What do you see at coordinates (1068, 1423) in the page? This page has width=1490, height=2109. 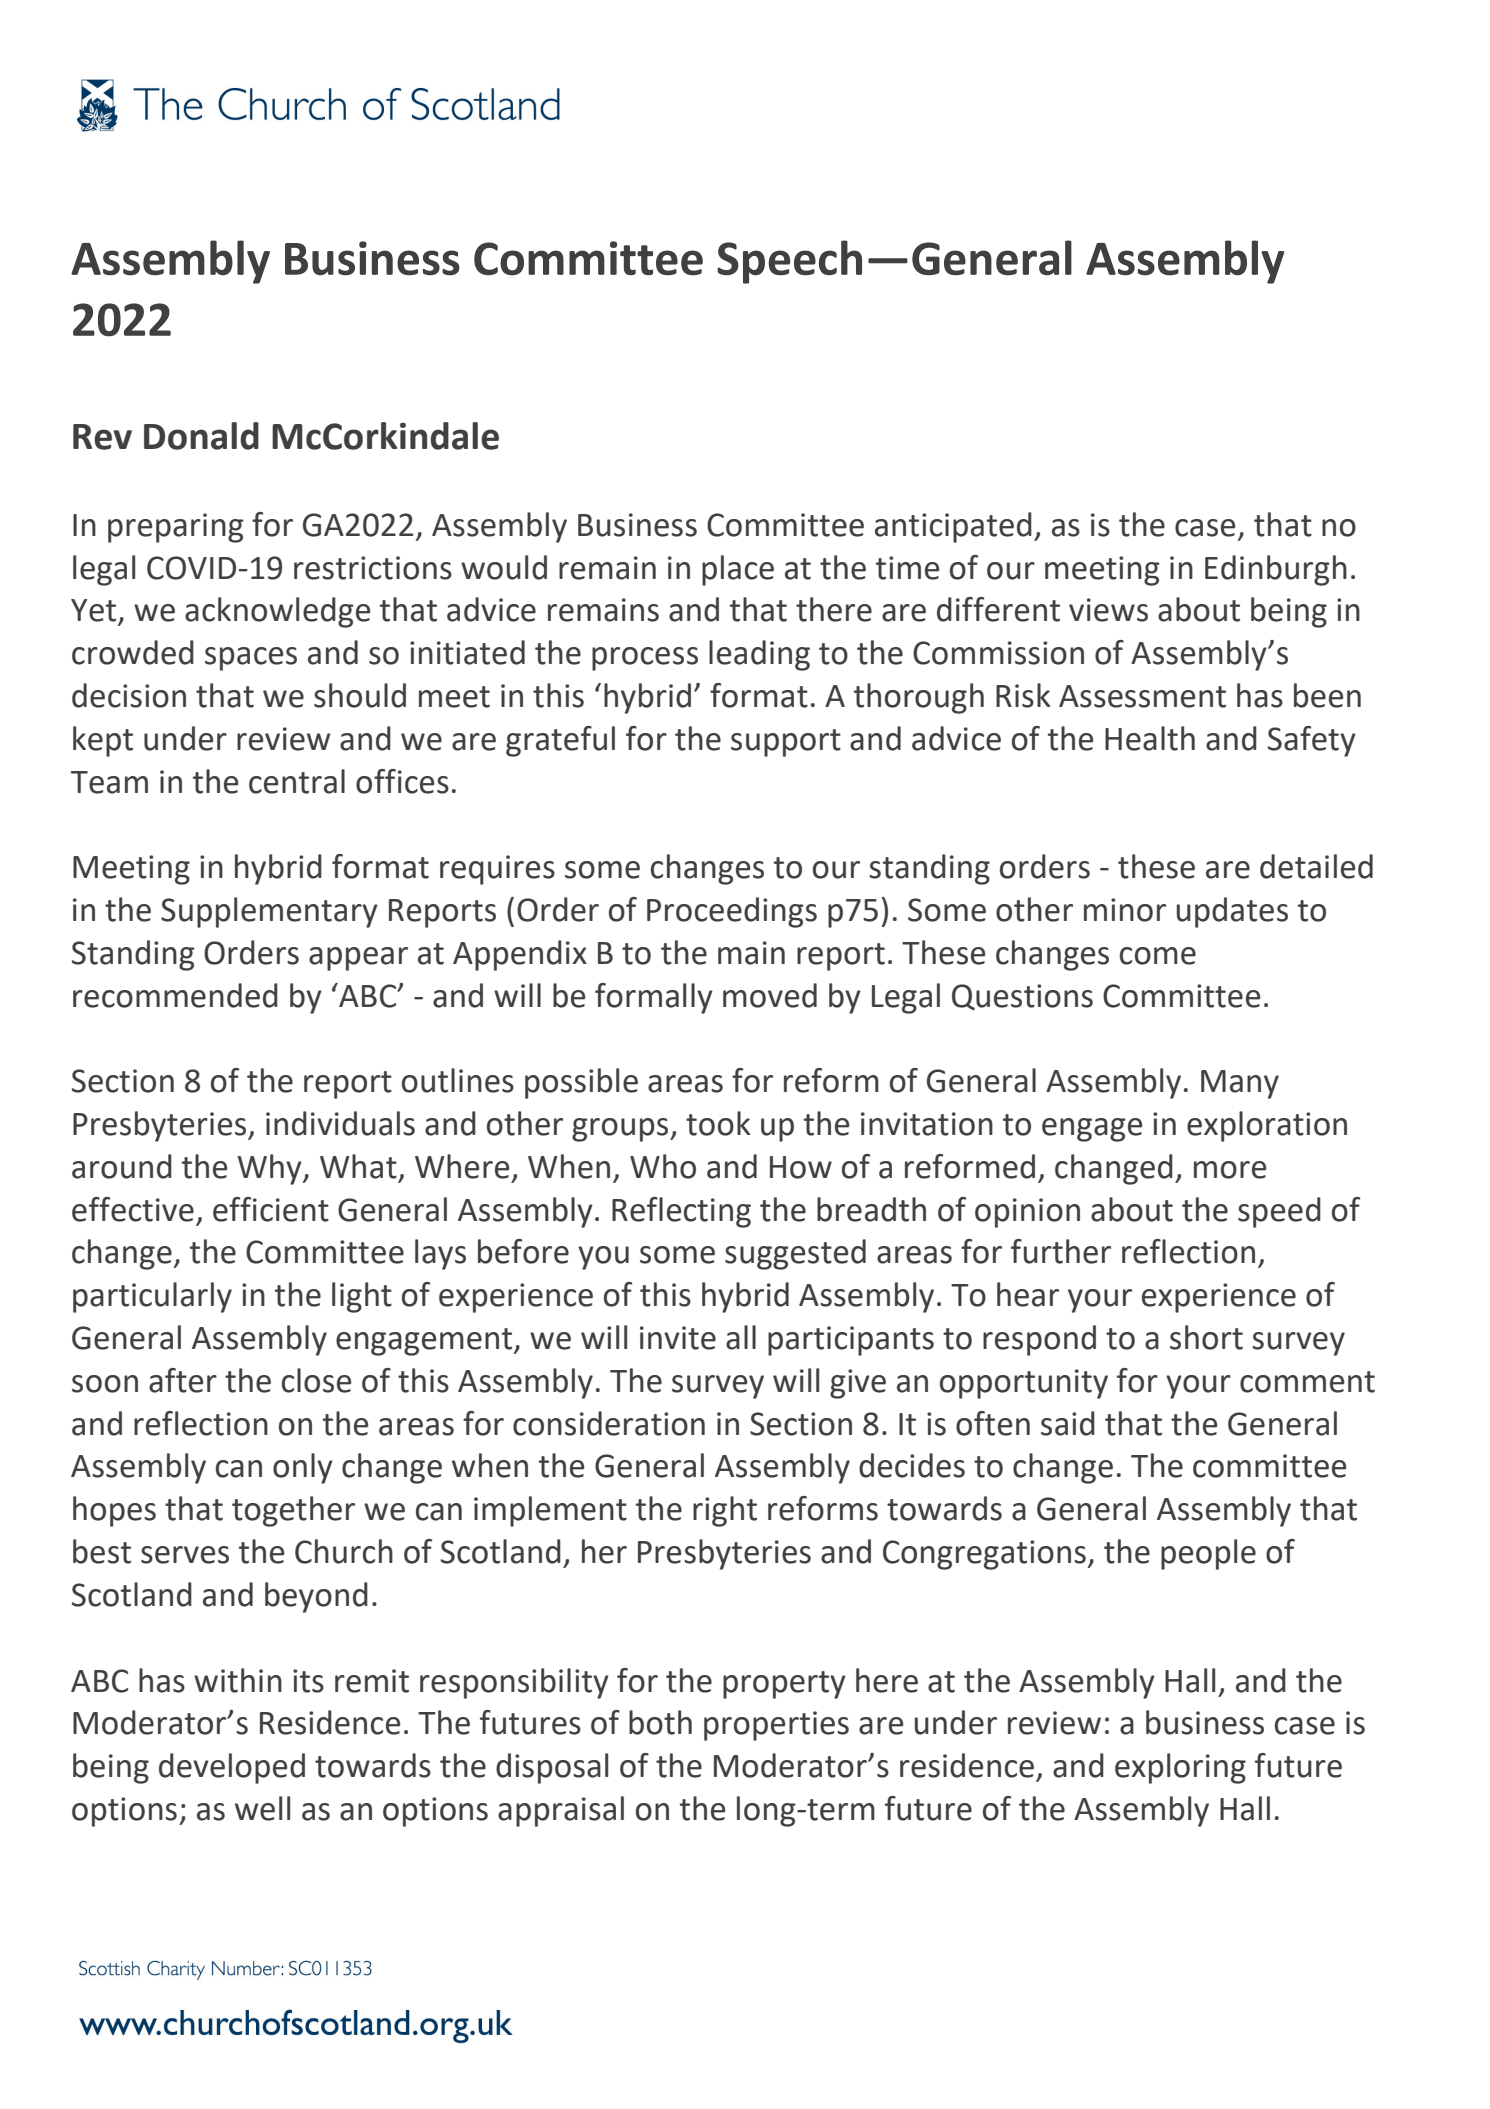 I see `said` at bounding box center [1068, 1423].
